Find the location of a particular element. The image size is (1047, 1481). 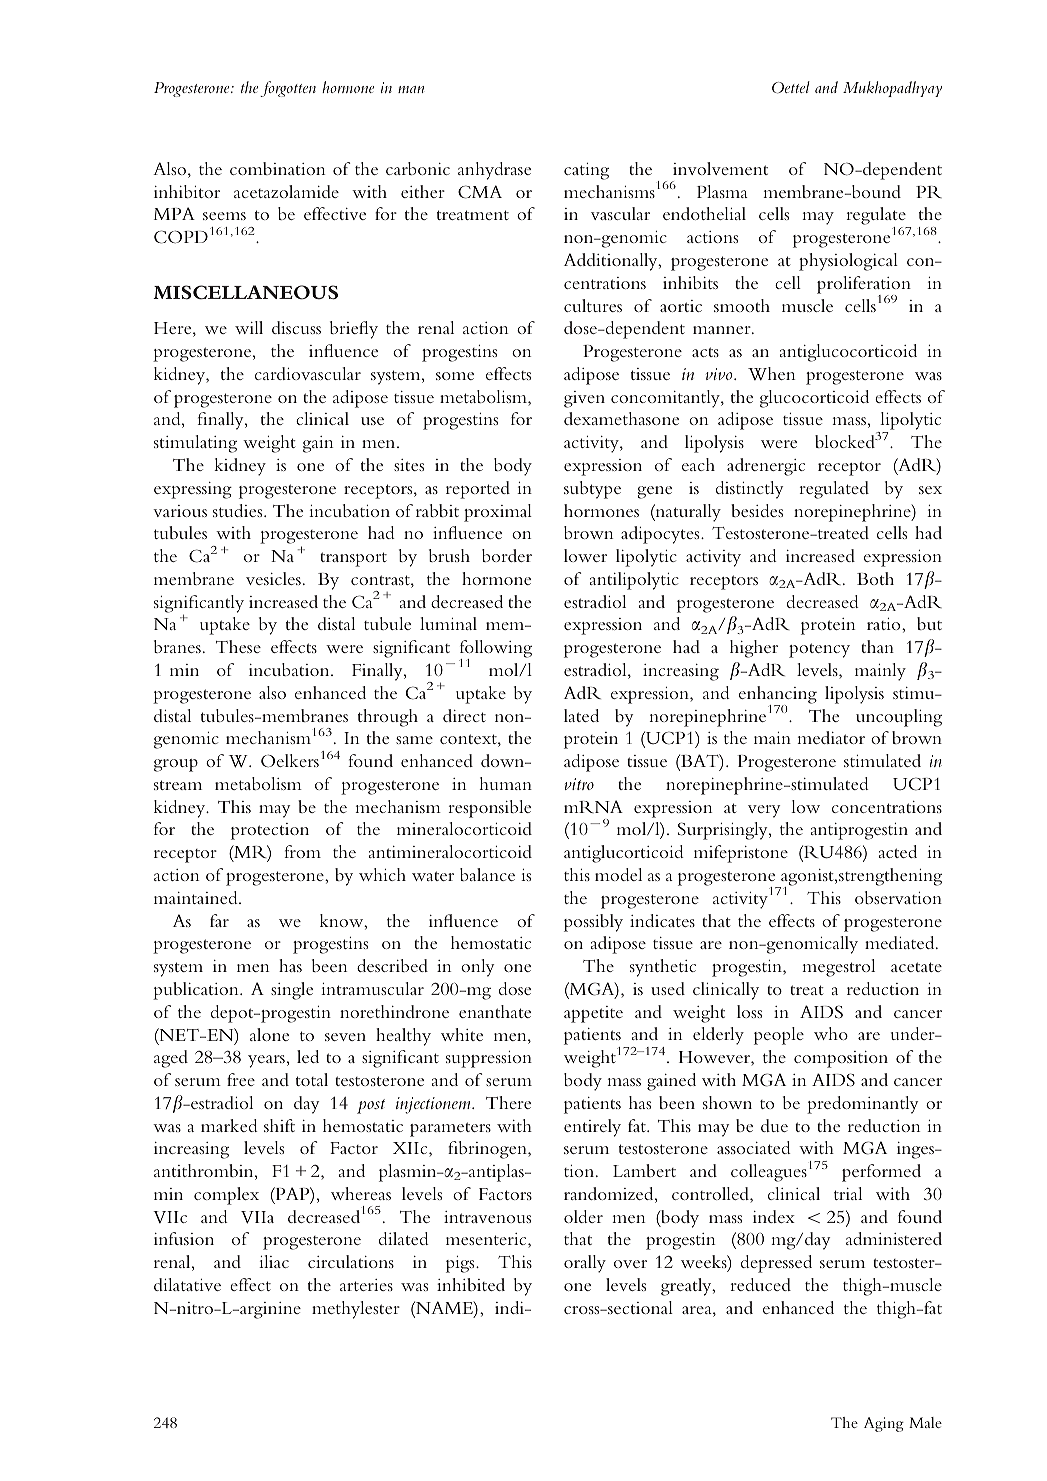

forgotten is located at coordinates (288, 89).
